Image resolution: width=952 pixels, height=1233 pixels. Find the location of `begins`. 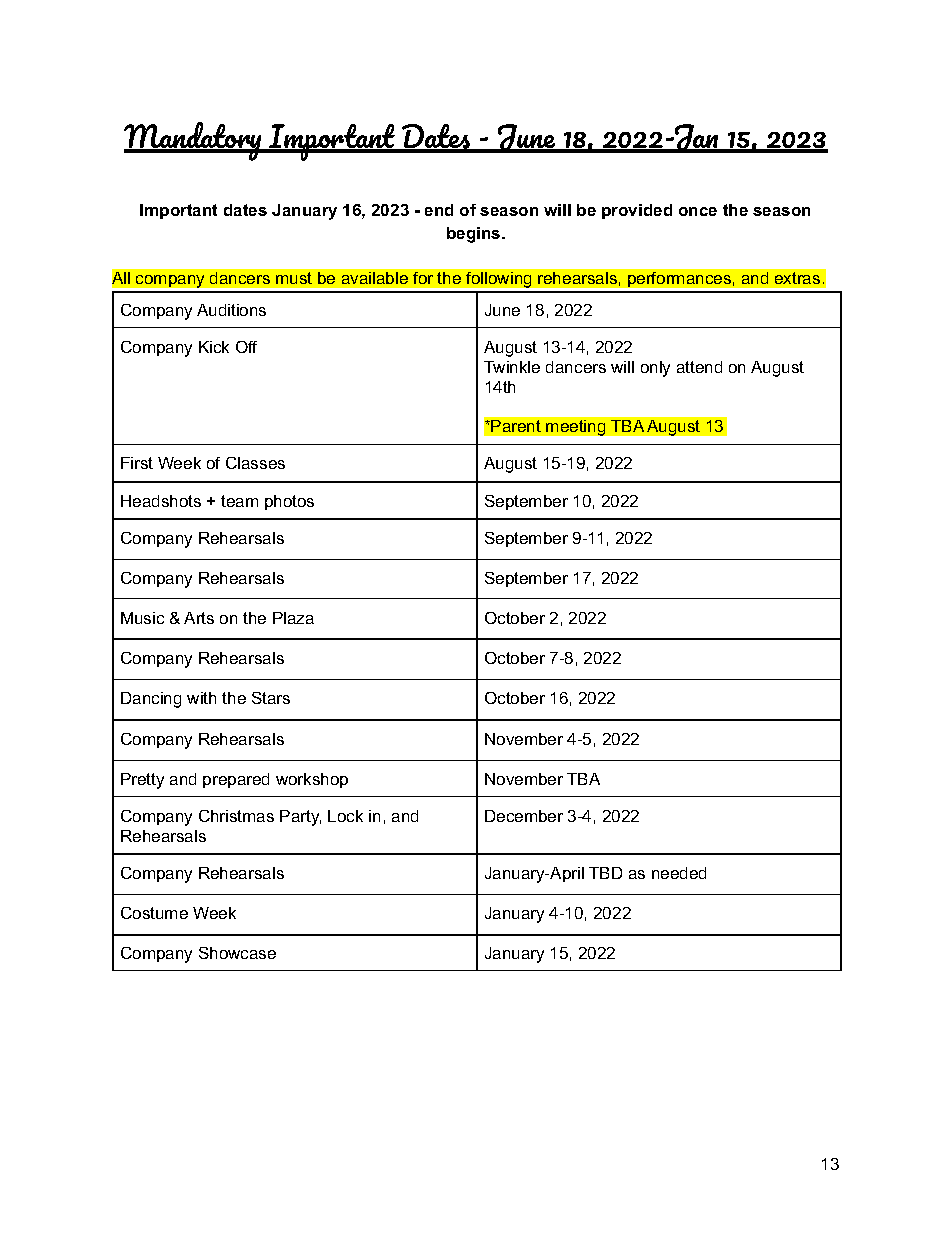

begins is located at coordinates (475, 235).
